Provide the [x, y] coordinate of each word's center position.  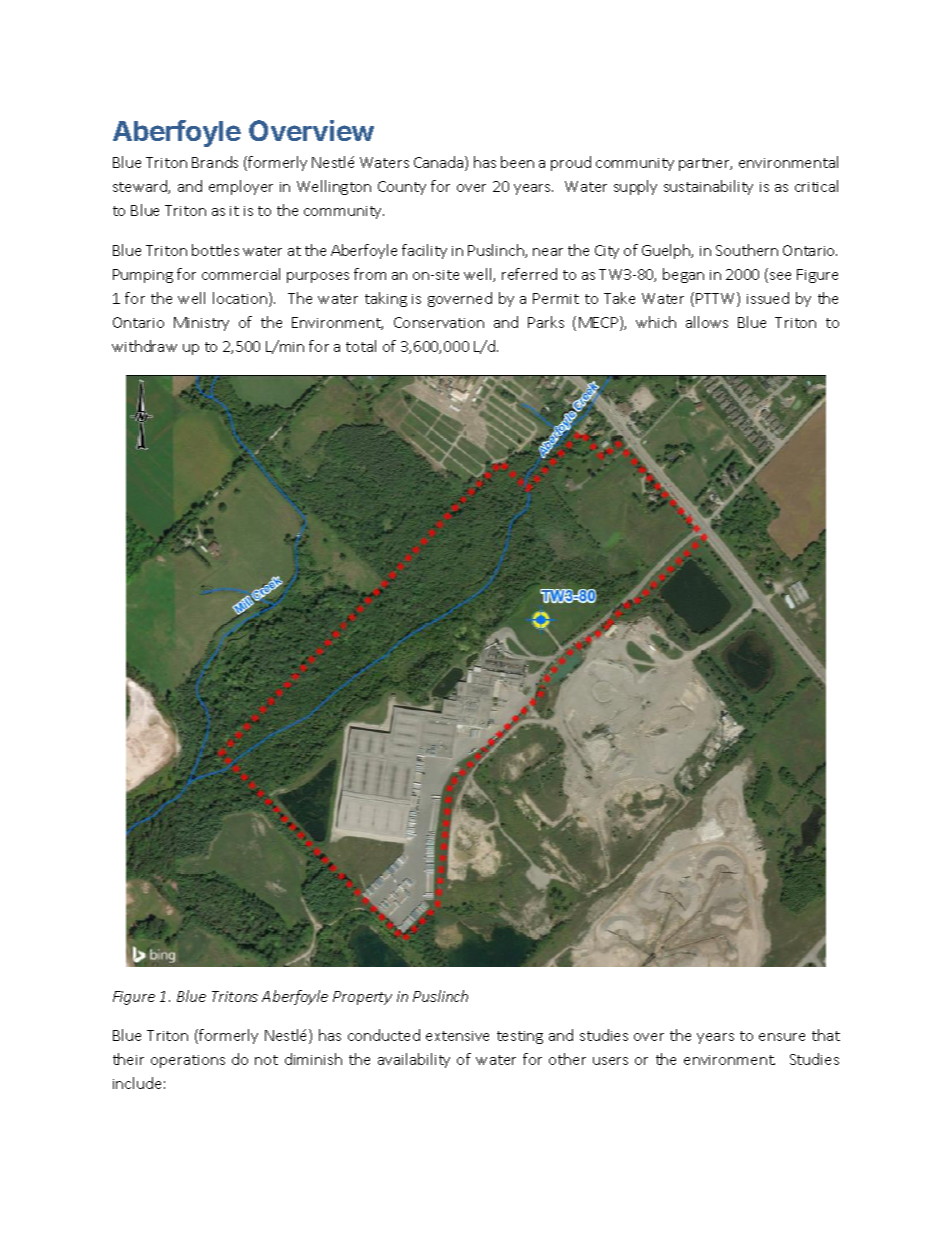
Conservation [439, 322]
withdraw [144, 346]
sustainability [708, 187]
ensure [782, 1037]
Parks [546, 322]
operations [188, 1061]
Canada [440, 163]
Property [362, 998]
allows [707, 322]
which [656, 322]
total [361, 346]
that [826, 1035]
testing [520, 1037]
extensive [457, 1036]
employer [241, 187]
